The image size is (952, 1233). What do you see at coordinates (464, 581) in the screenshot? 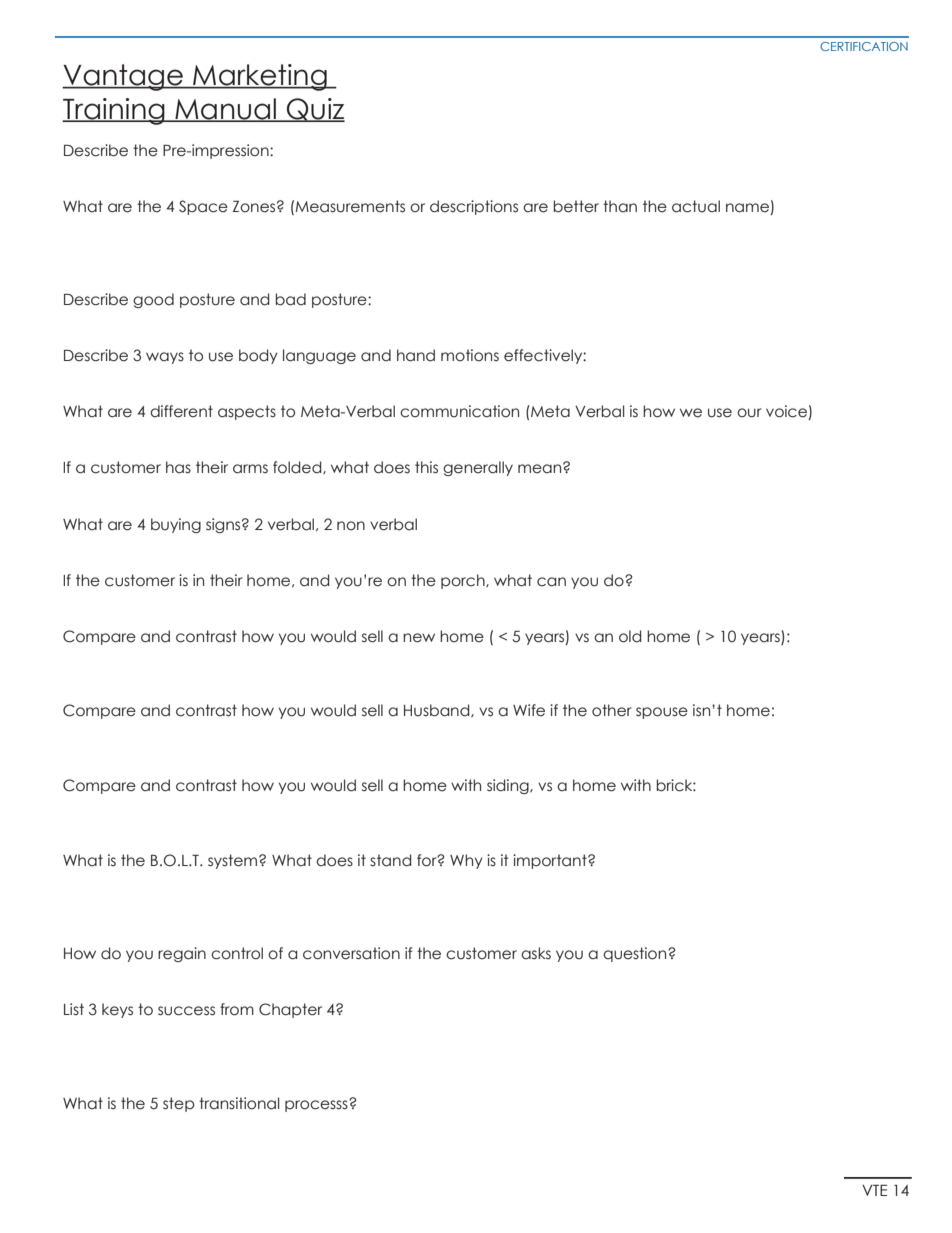
I see `porch` at bounding box center [464, 581].
